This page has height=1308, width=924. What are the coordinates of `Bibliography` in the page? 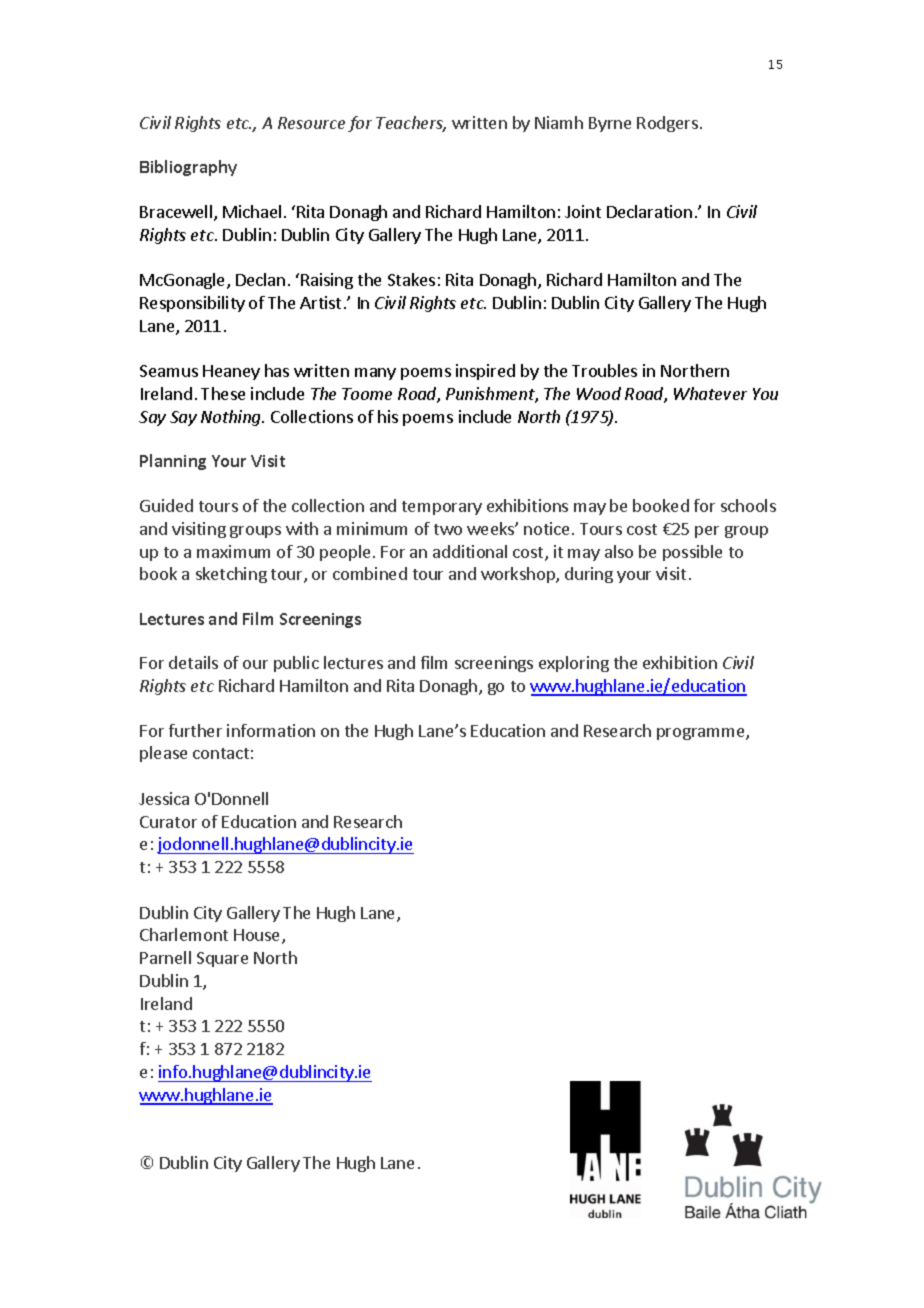 It's located at (188, 168).
